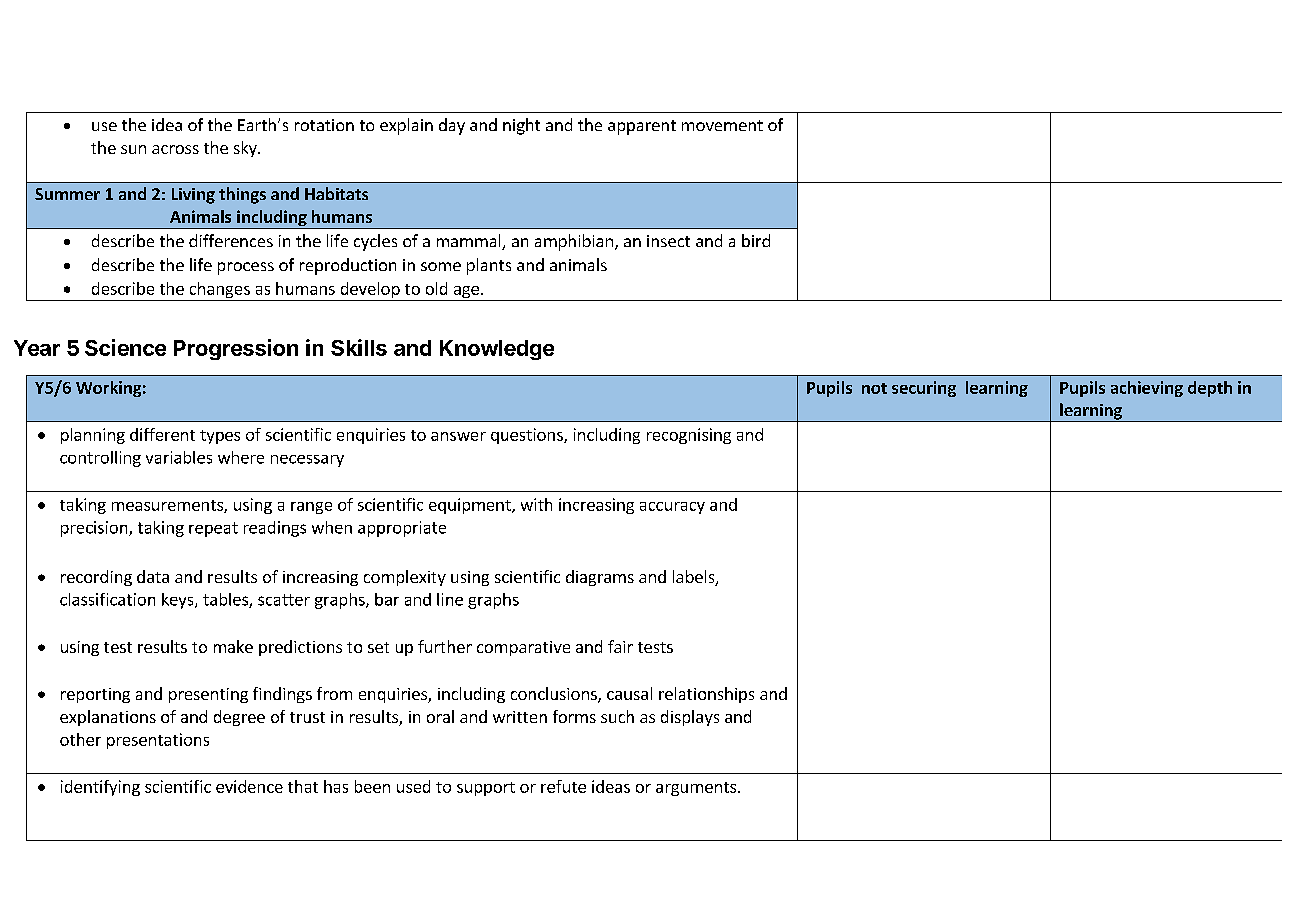  What do you see at coordinates (642, 127) in the screenshot?
I see `apparent` at bounding box center [642, 127].
